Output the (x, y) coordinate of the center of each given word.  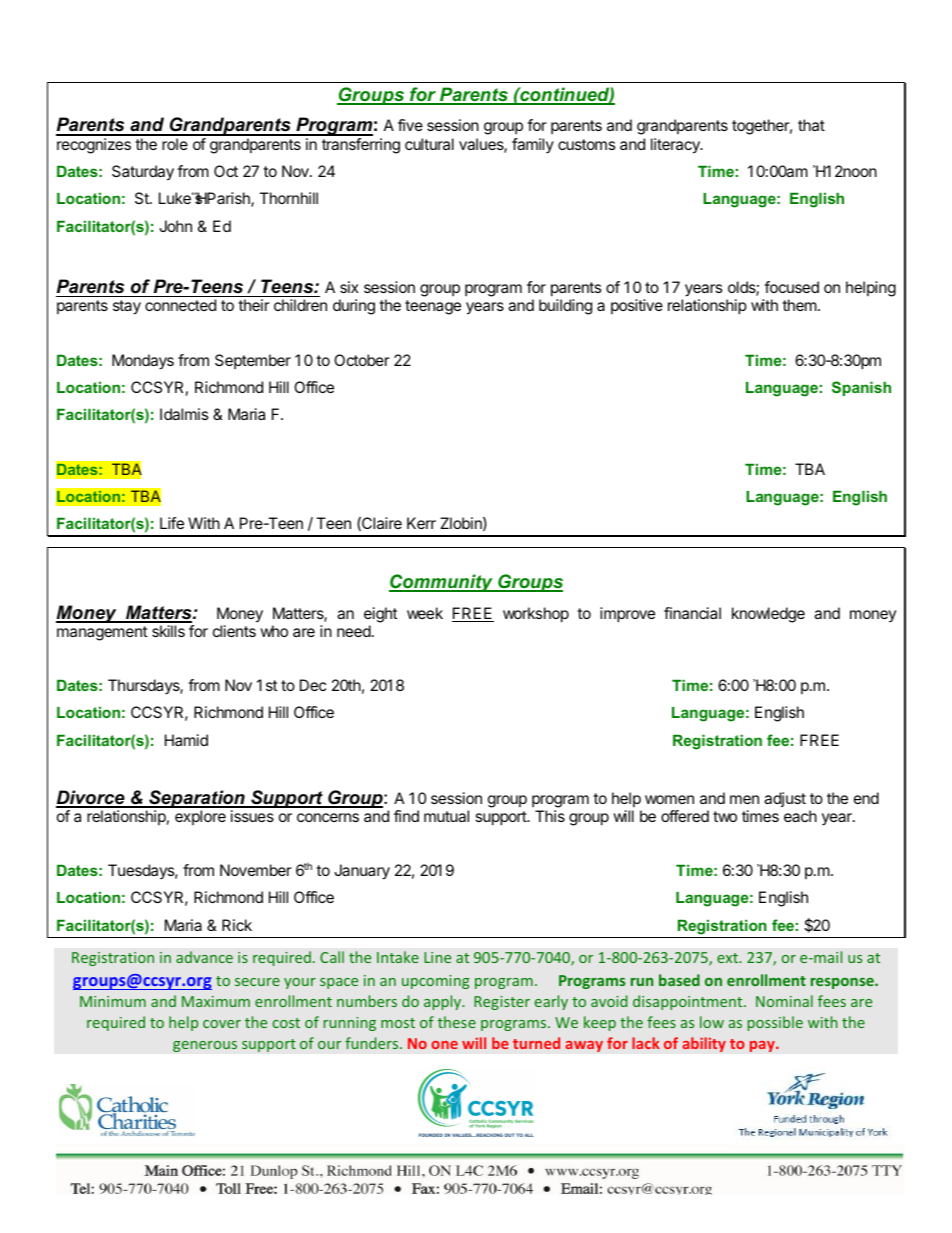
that (811, 125)
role (175, 144)
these (457, 1022)
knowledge (768, 615)
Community (442, 583)
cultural (429, 144)
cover (222, 1024)
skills (168, 631)
